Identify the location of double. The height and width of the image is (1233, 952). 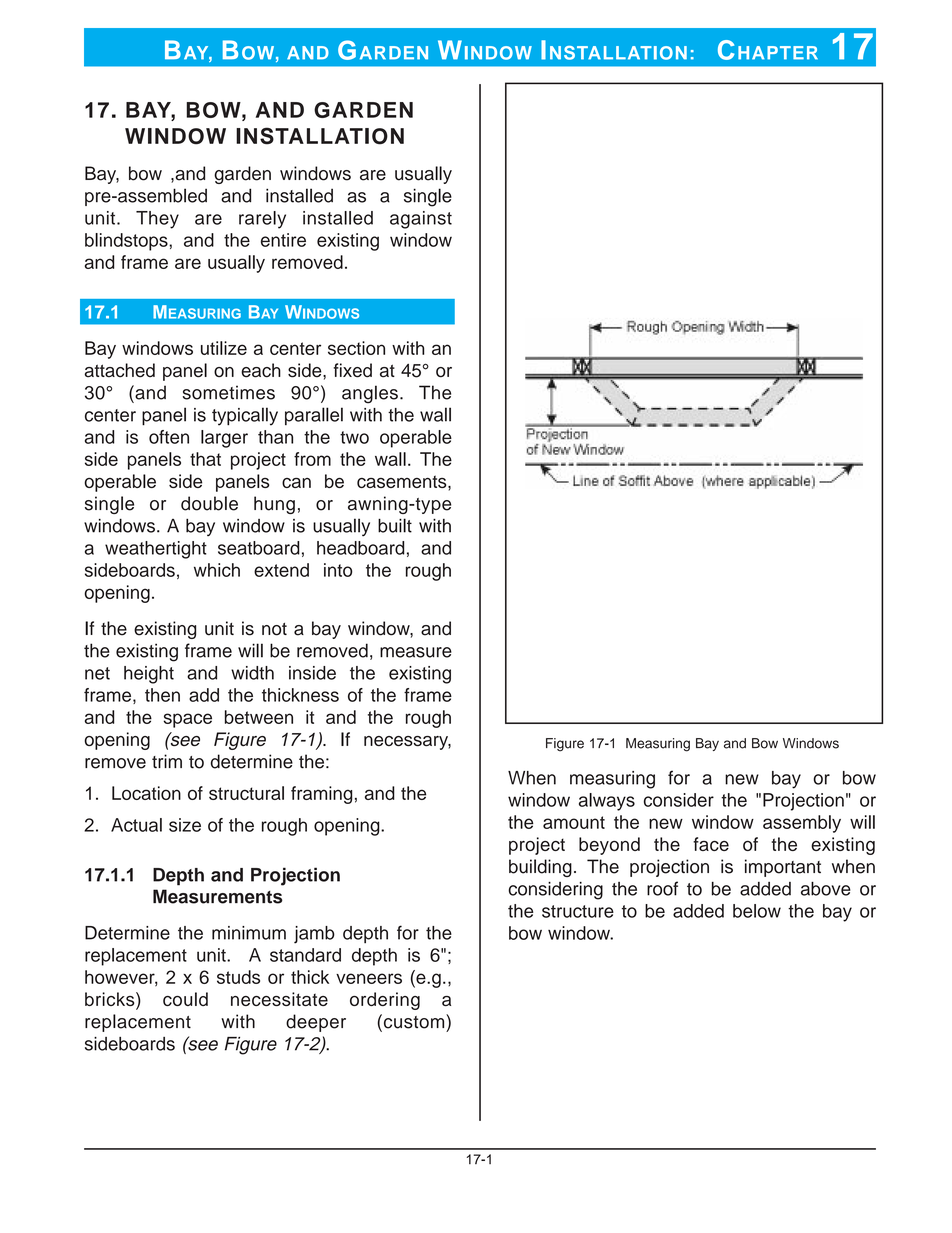
(209, 503).
